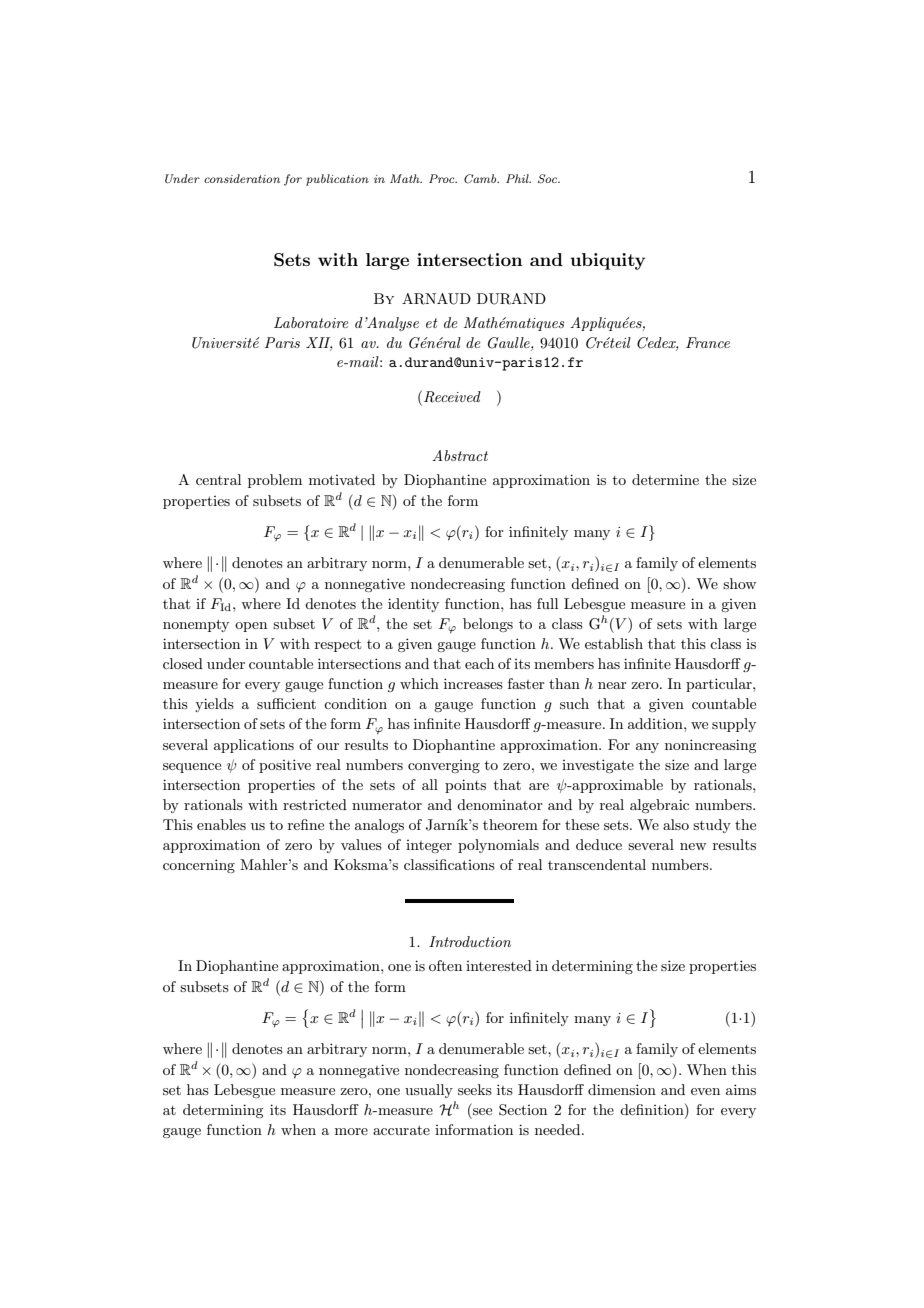 This screenshot has width=924, height=1308. I want to click on Camb, so click(481, 179).
